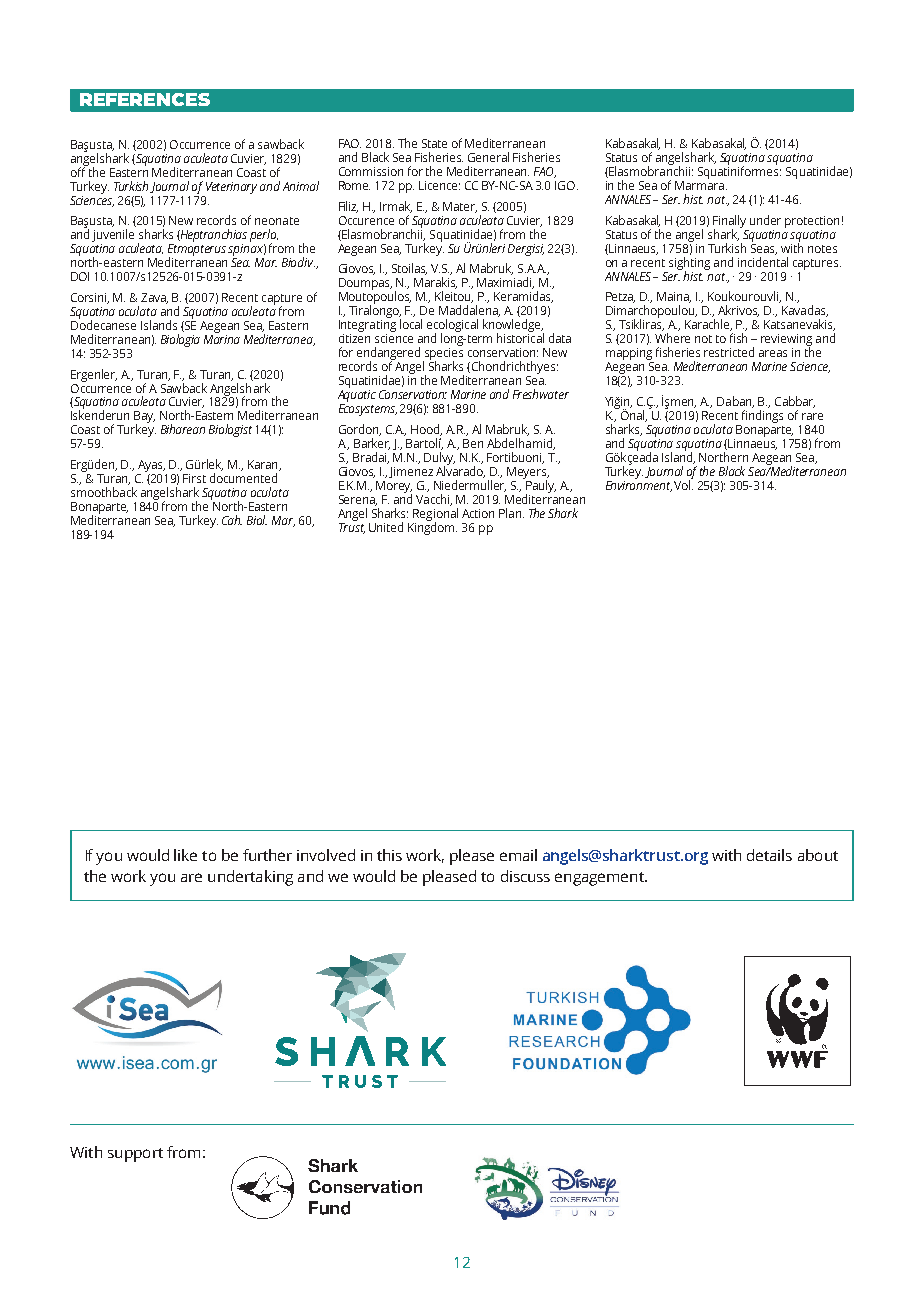 The width and height of the document is (924, 1308). What do you see at coordinates (473, 443) in the document?
I see `Ben` at bounding box center [473, 443].
